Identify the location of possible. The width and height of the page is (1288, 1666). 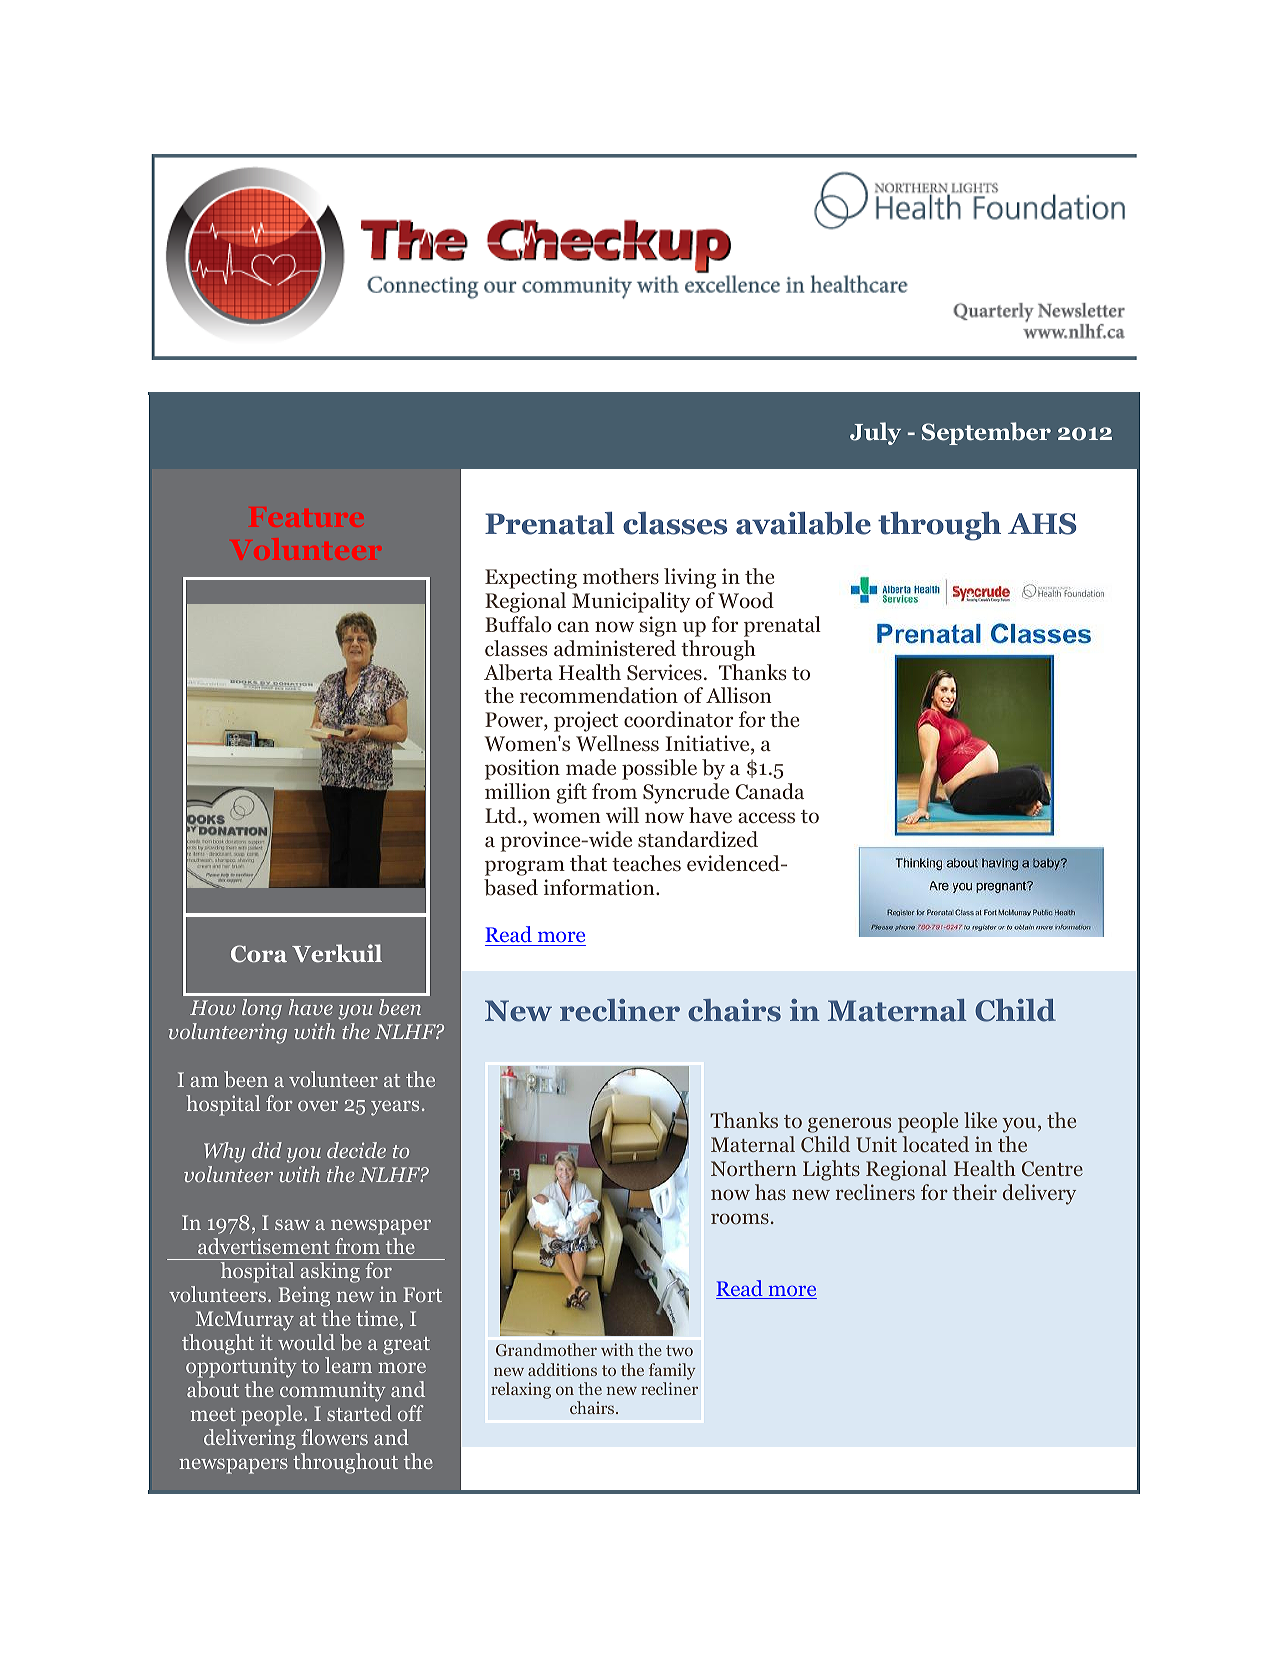
(659, 769).
